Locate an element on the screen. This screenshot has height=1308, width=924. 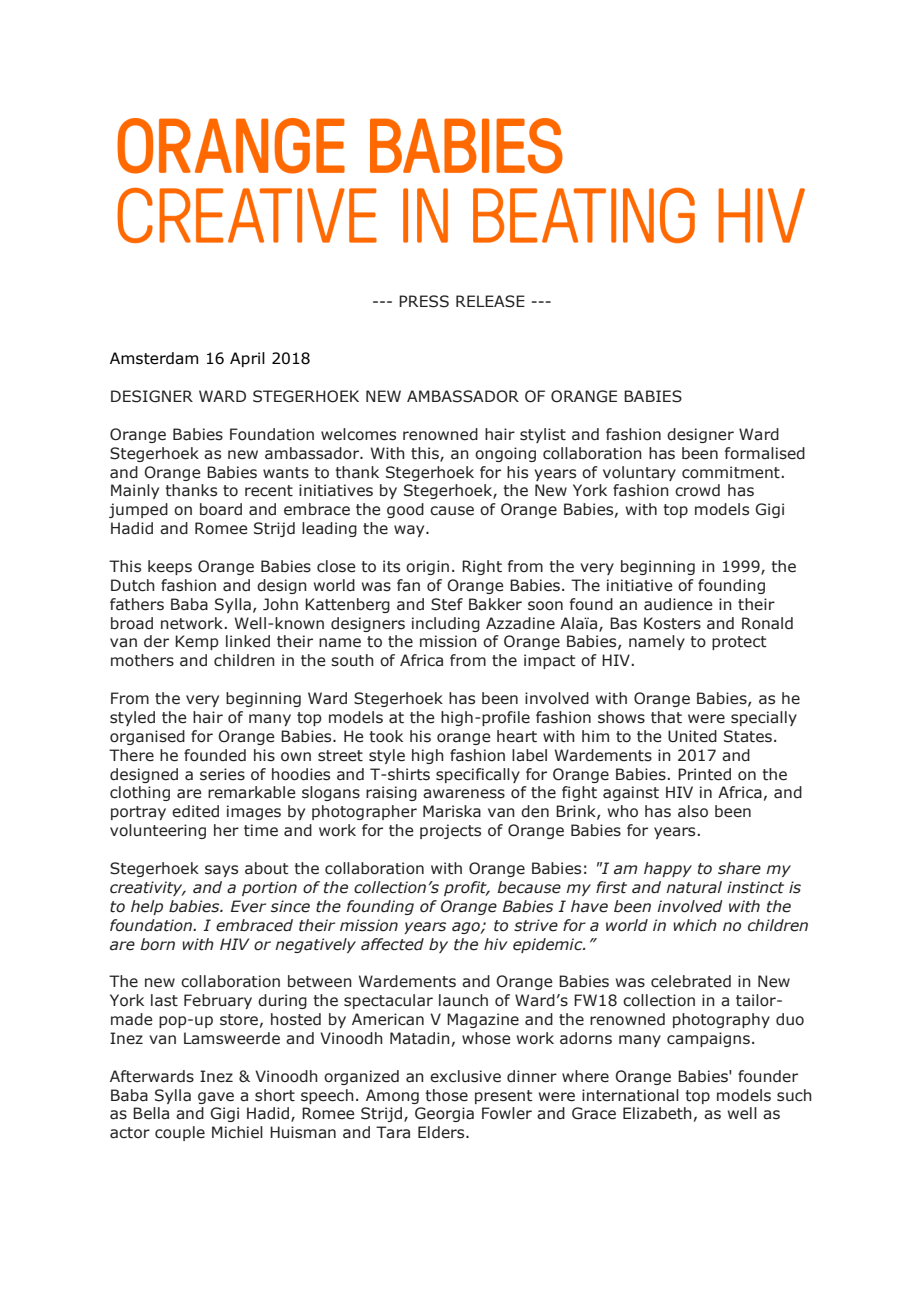
Elizabeth is located at coordinates (657, 1113).
